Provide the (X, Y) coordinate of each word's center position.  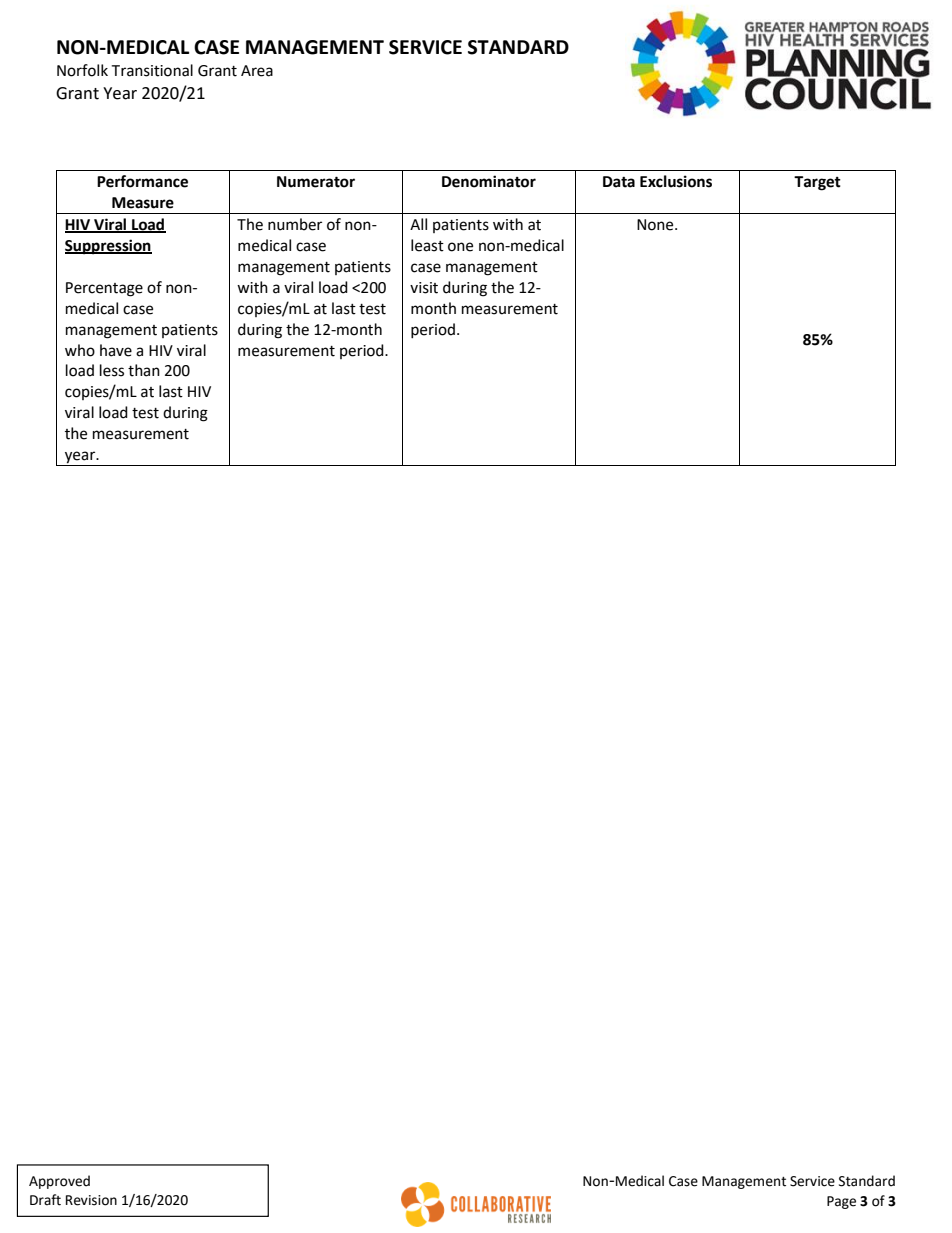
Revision (91, 1200)
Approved (59, 1182)
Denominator (489, 181)
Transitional (152, 70)
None (656, 225)
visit (424, 288)
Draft (45, 1200)
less (112, 370)
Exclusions (676, 181)
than (144, 370)
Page (841, 1202)
